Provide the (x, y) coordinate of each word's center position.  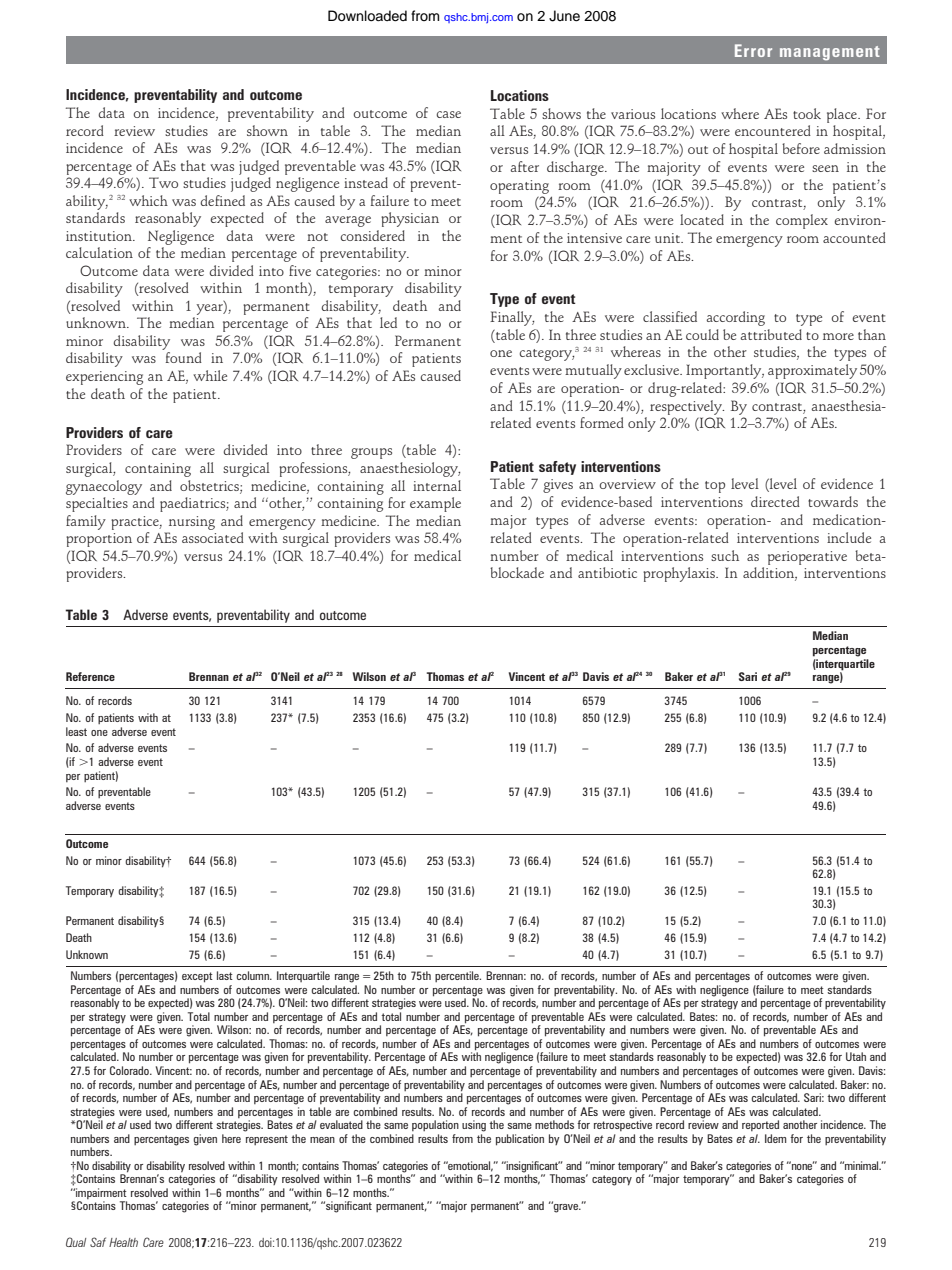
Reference (90, 676)
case (448, 114)
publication (520, 1140)
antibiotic (607, 572)
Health (123, 1242)
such (725, 555)
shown (267, 130)
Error (753, 50)
